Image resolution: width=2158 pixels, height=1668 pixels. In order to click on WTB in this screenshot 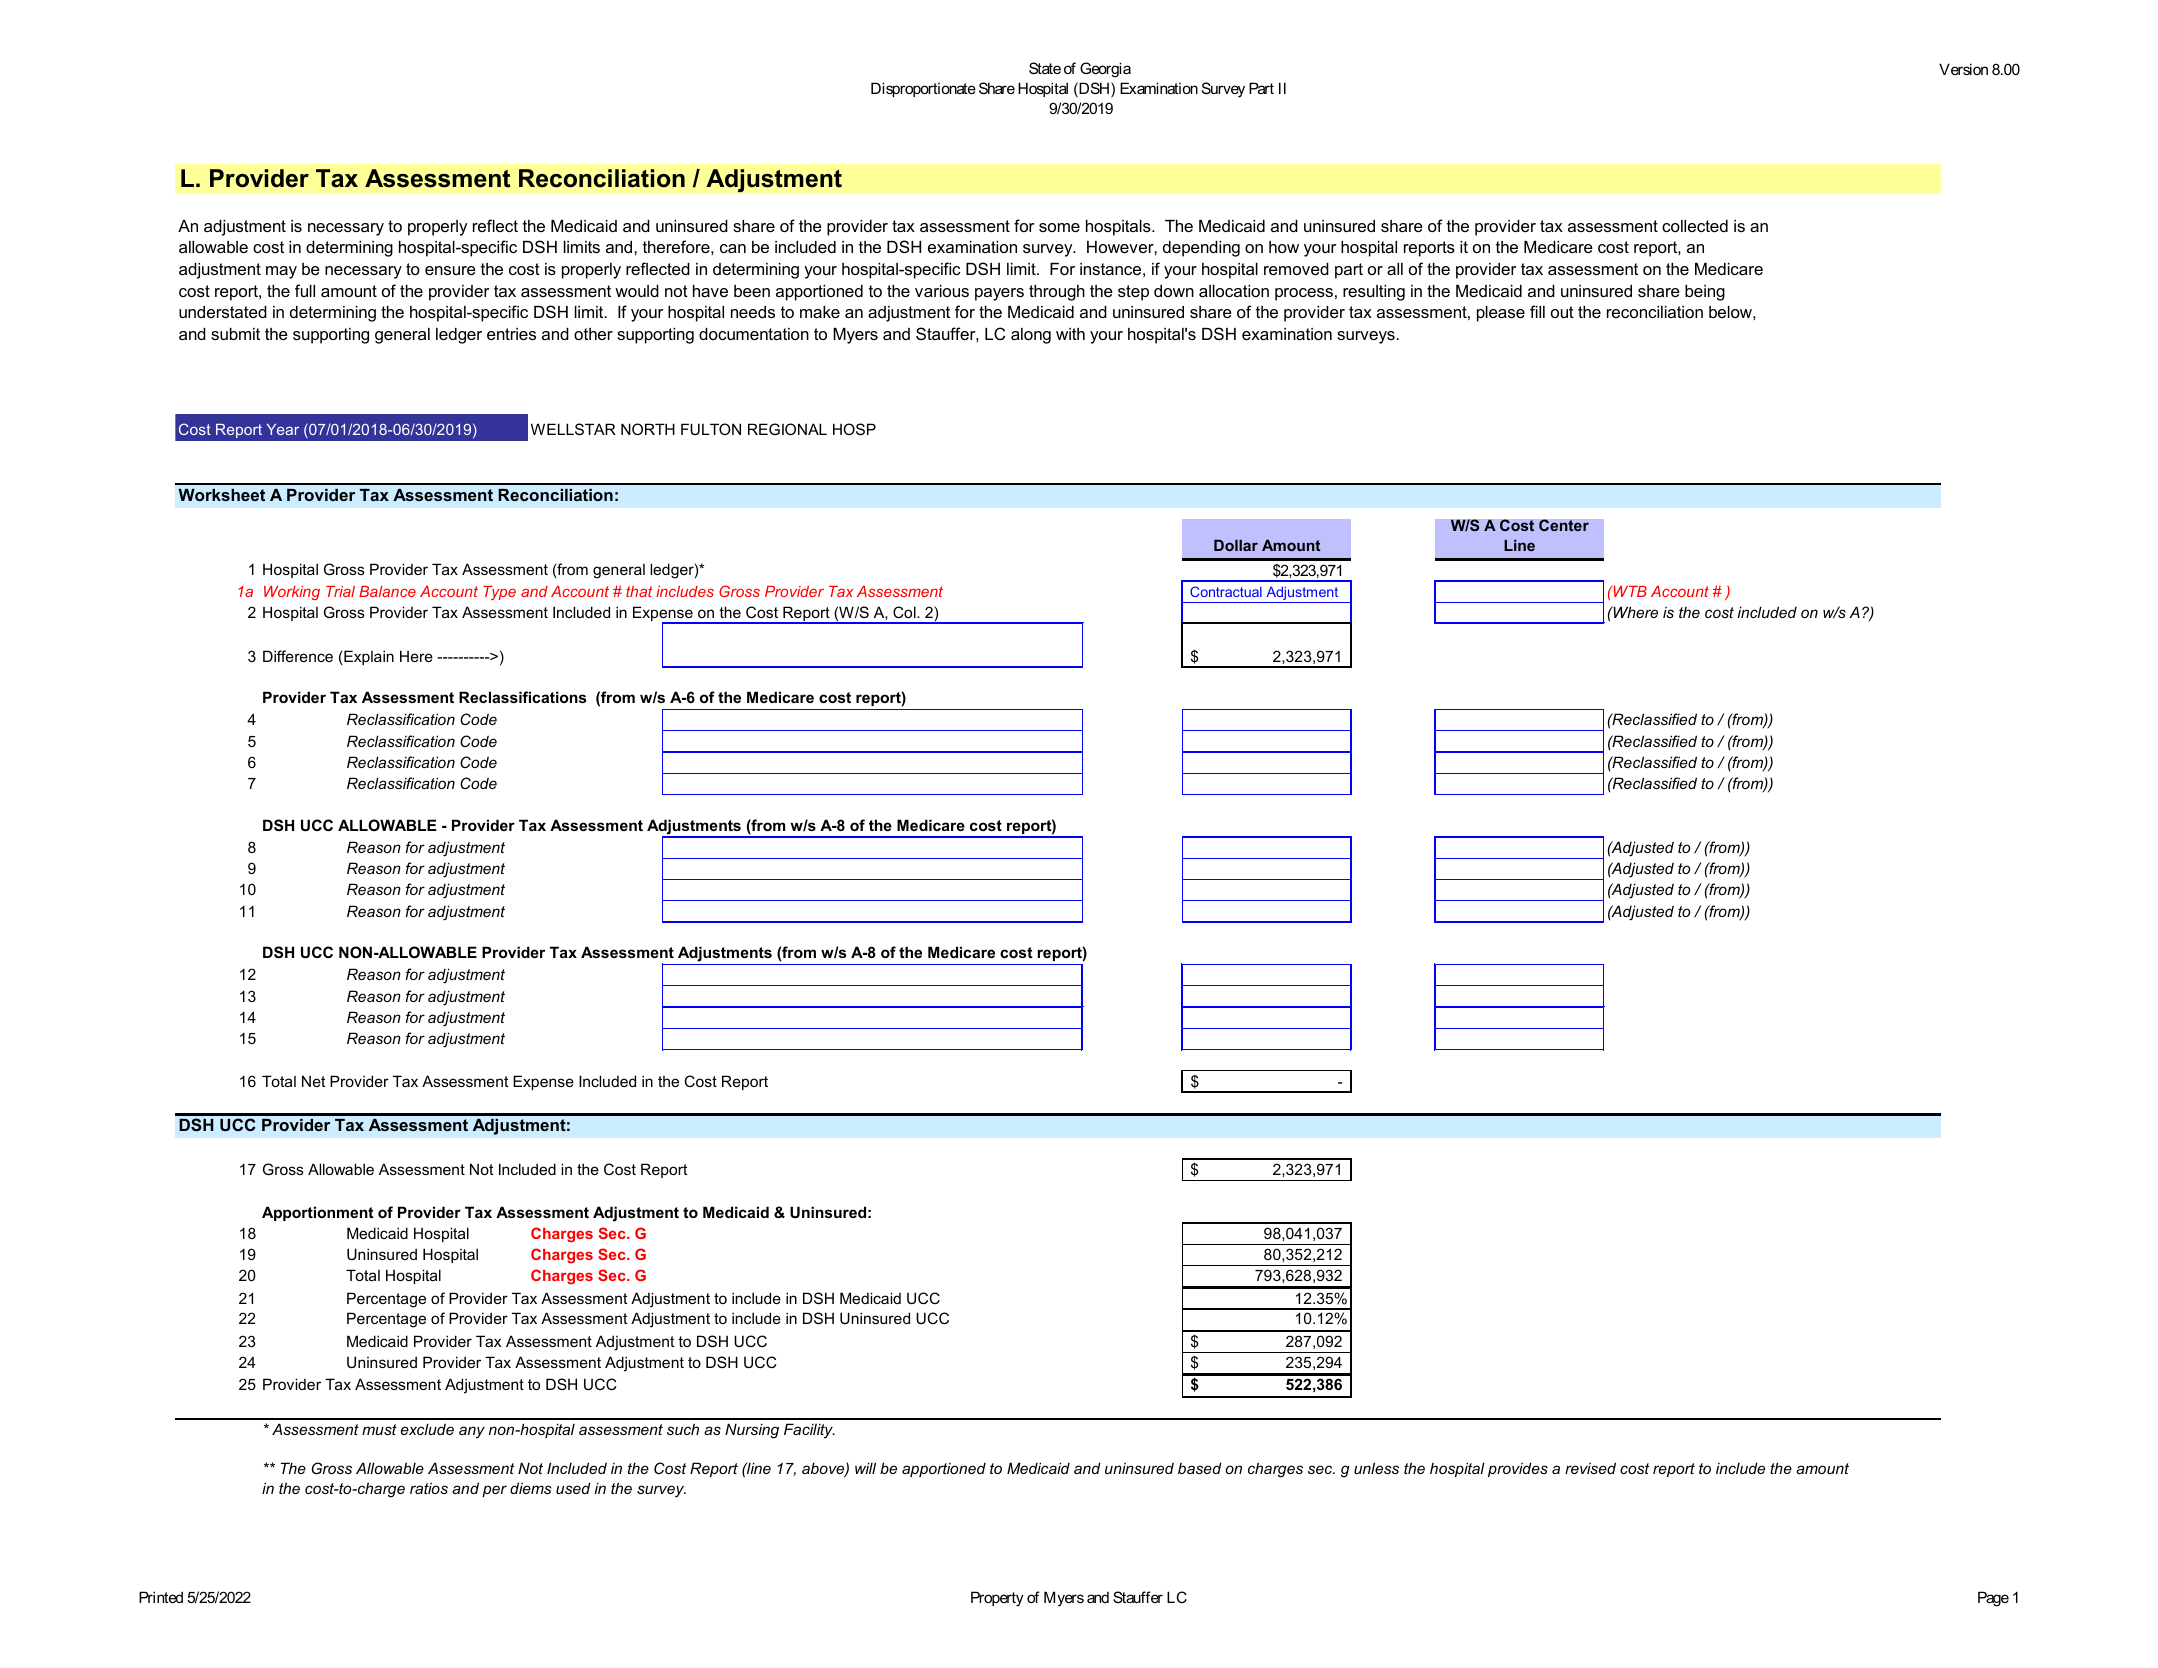, I will do `click(1629, 591)`.
